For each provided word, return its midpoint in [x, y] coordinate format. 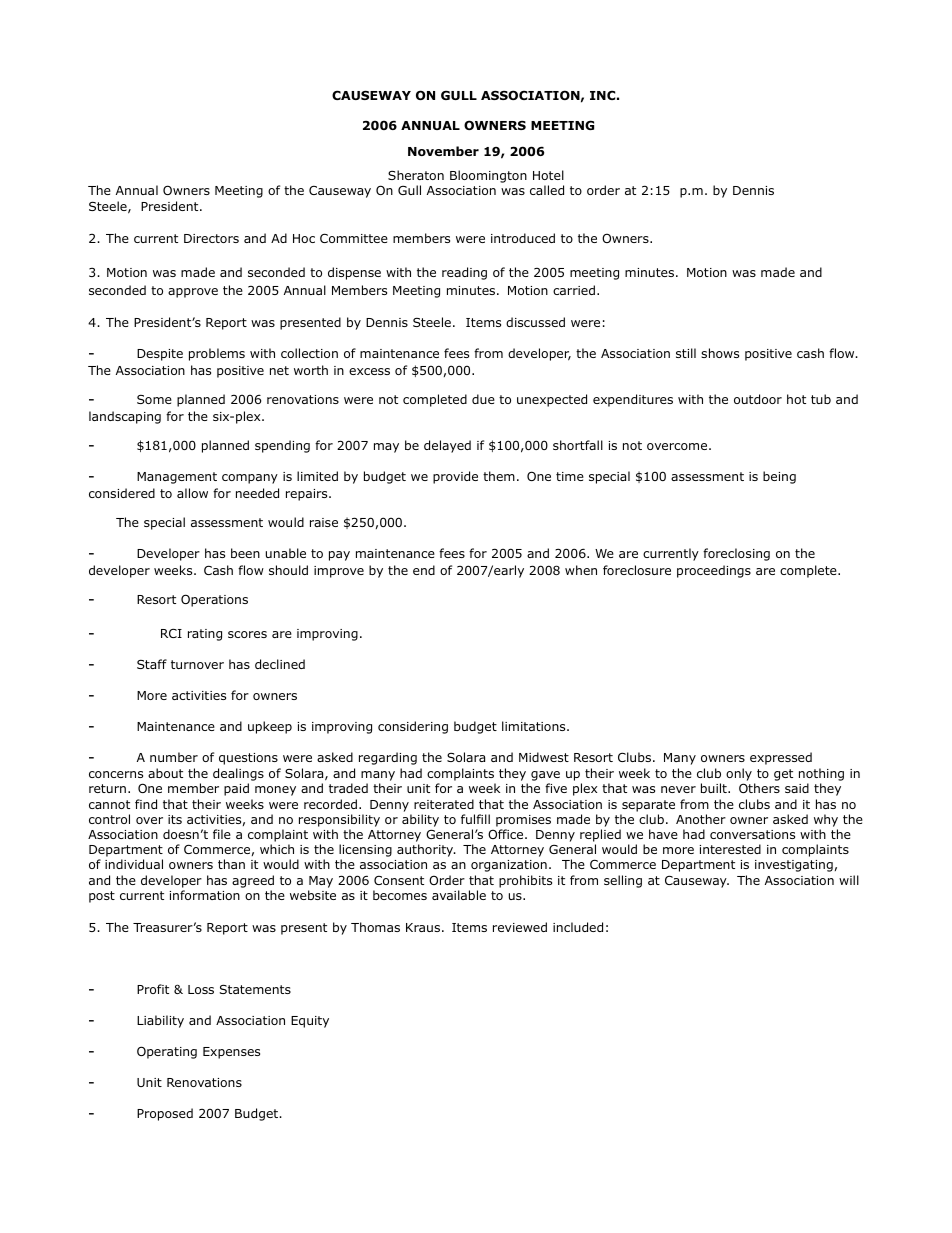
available [459, 895]
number [174, 757]
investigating [794, 866]
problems [217, 354]
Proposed [165, 1114]
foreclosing [736, 554]
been [245, 553]
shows [720, 353]
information [205, 895]
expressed [781, 758]
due [483, 399]
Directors [211, 238]
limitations [535, 726]
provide [455, 477]
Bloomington [488, 176]
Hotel [548, 175]
